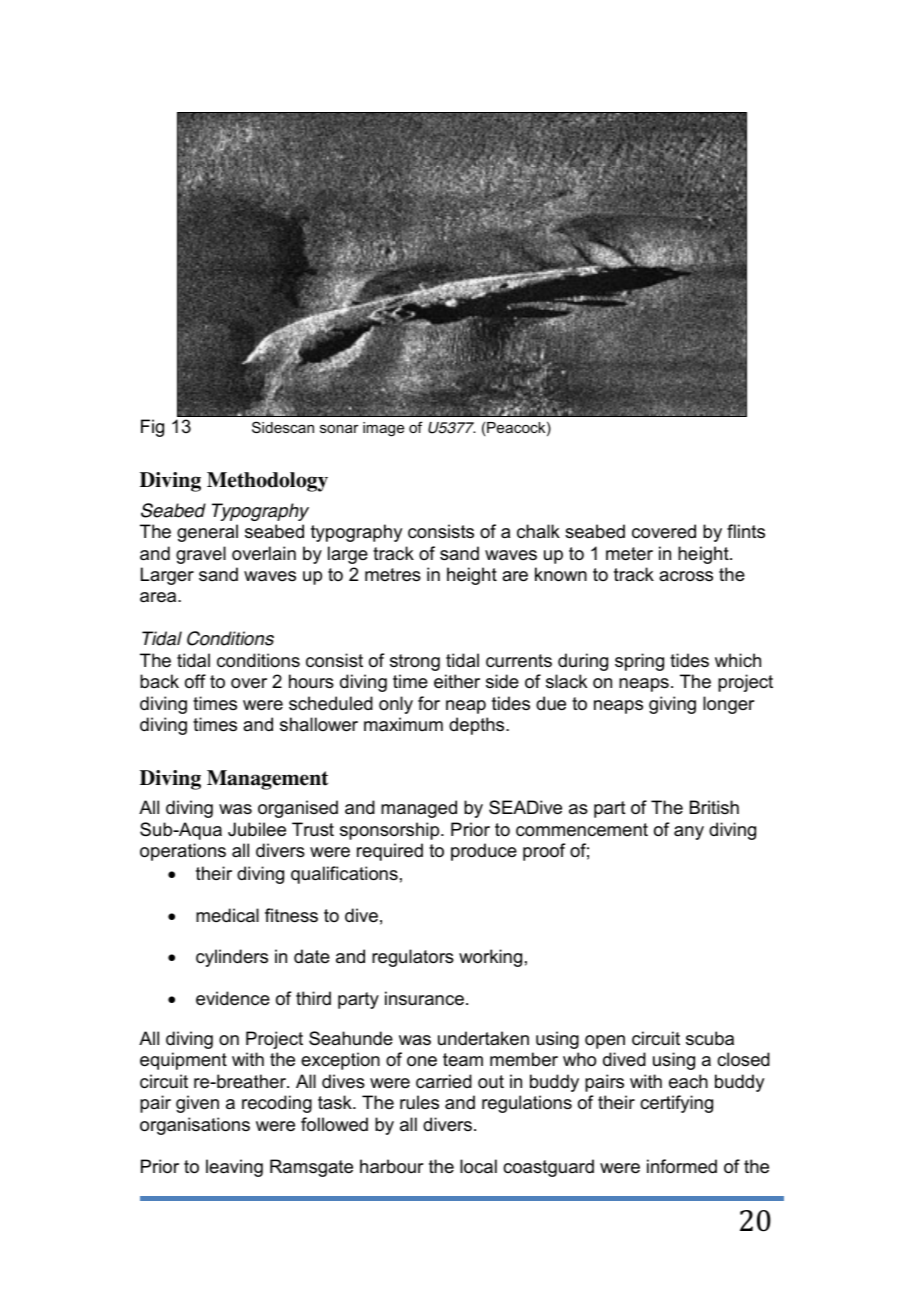 Image resolution: width=924 pixels, height=1308 pixels. What do you see at coordinates (478, 1166) in the screenshot?
I see `local` at bounding box center [478, 1166].
